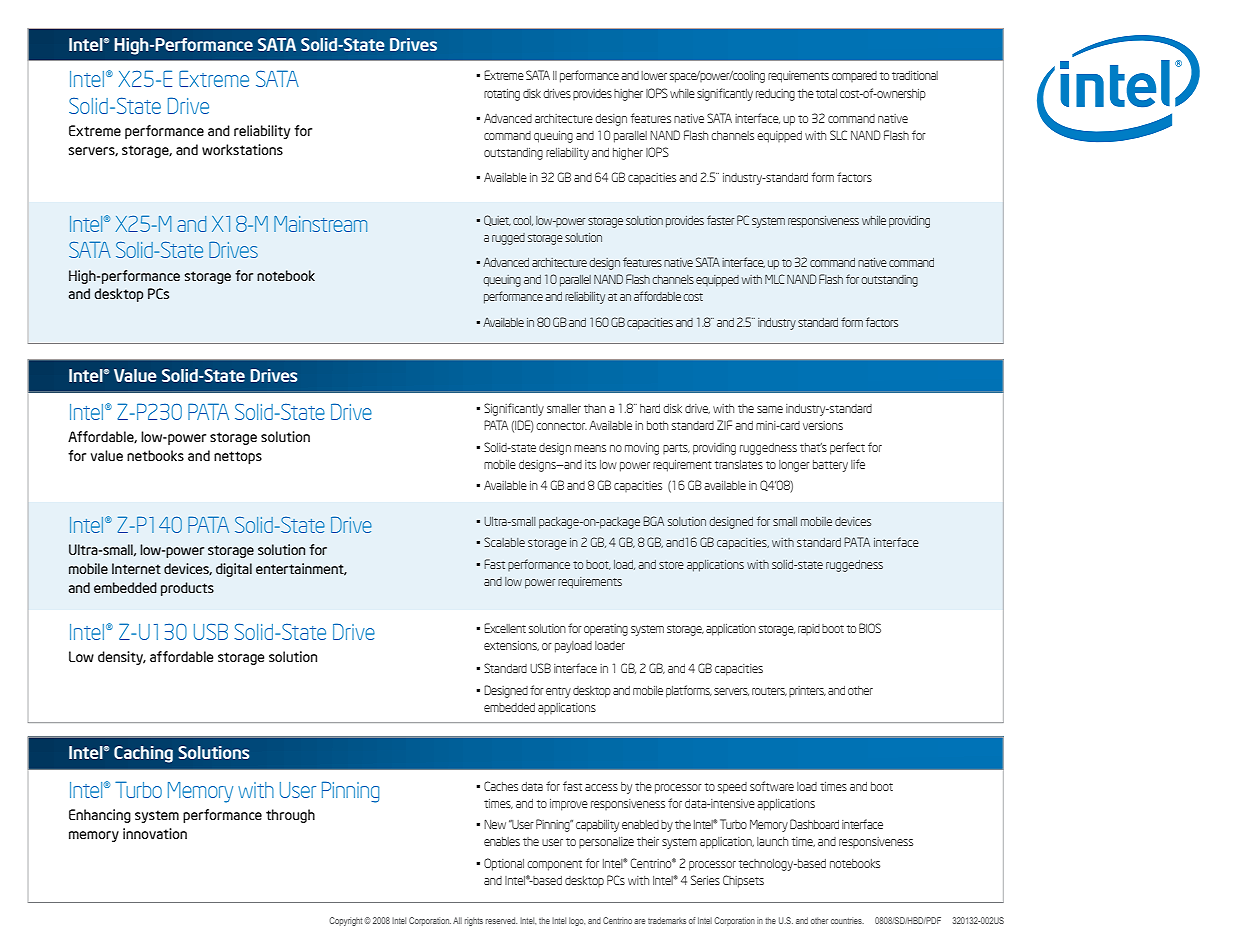 The width and height of the image is (1233, 952). I want to click on reserved, so click(501, 920).
